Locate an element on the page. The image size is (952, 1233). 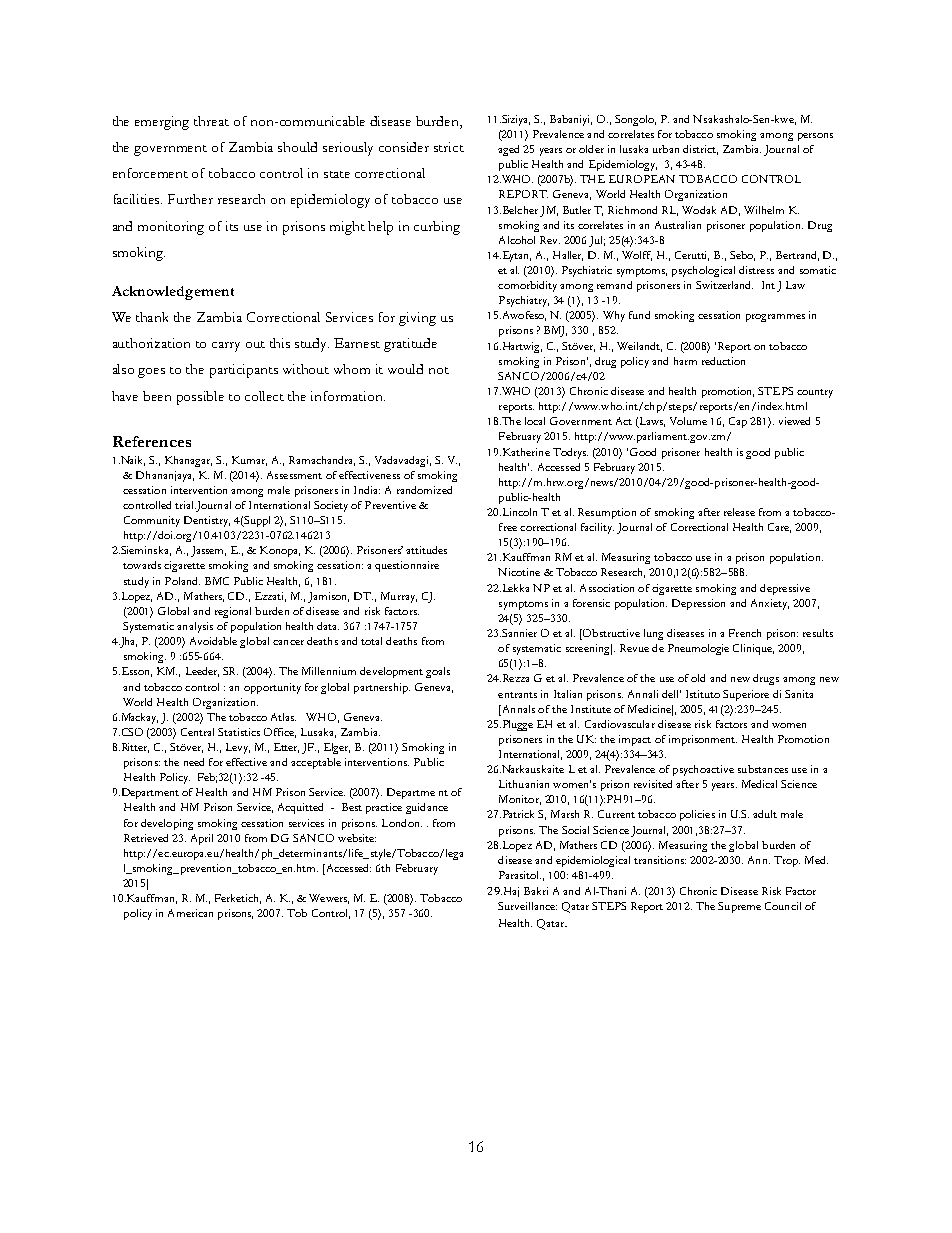
carry is located at coordinates (226, 347).
